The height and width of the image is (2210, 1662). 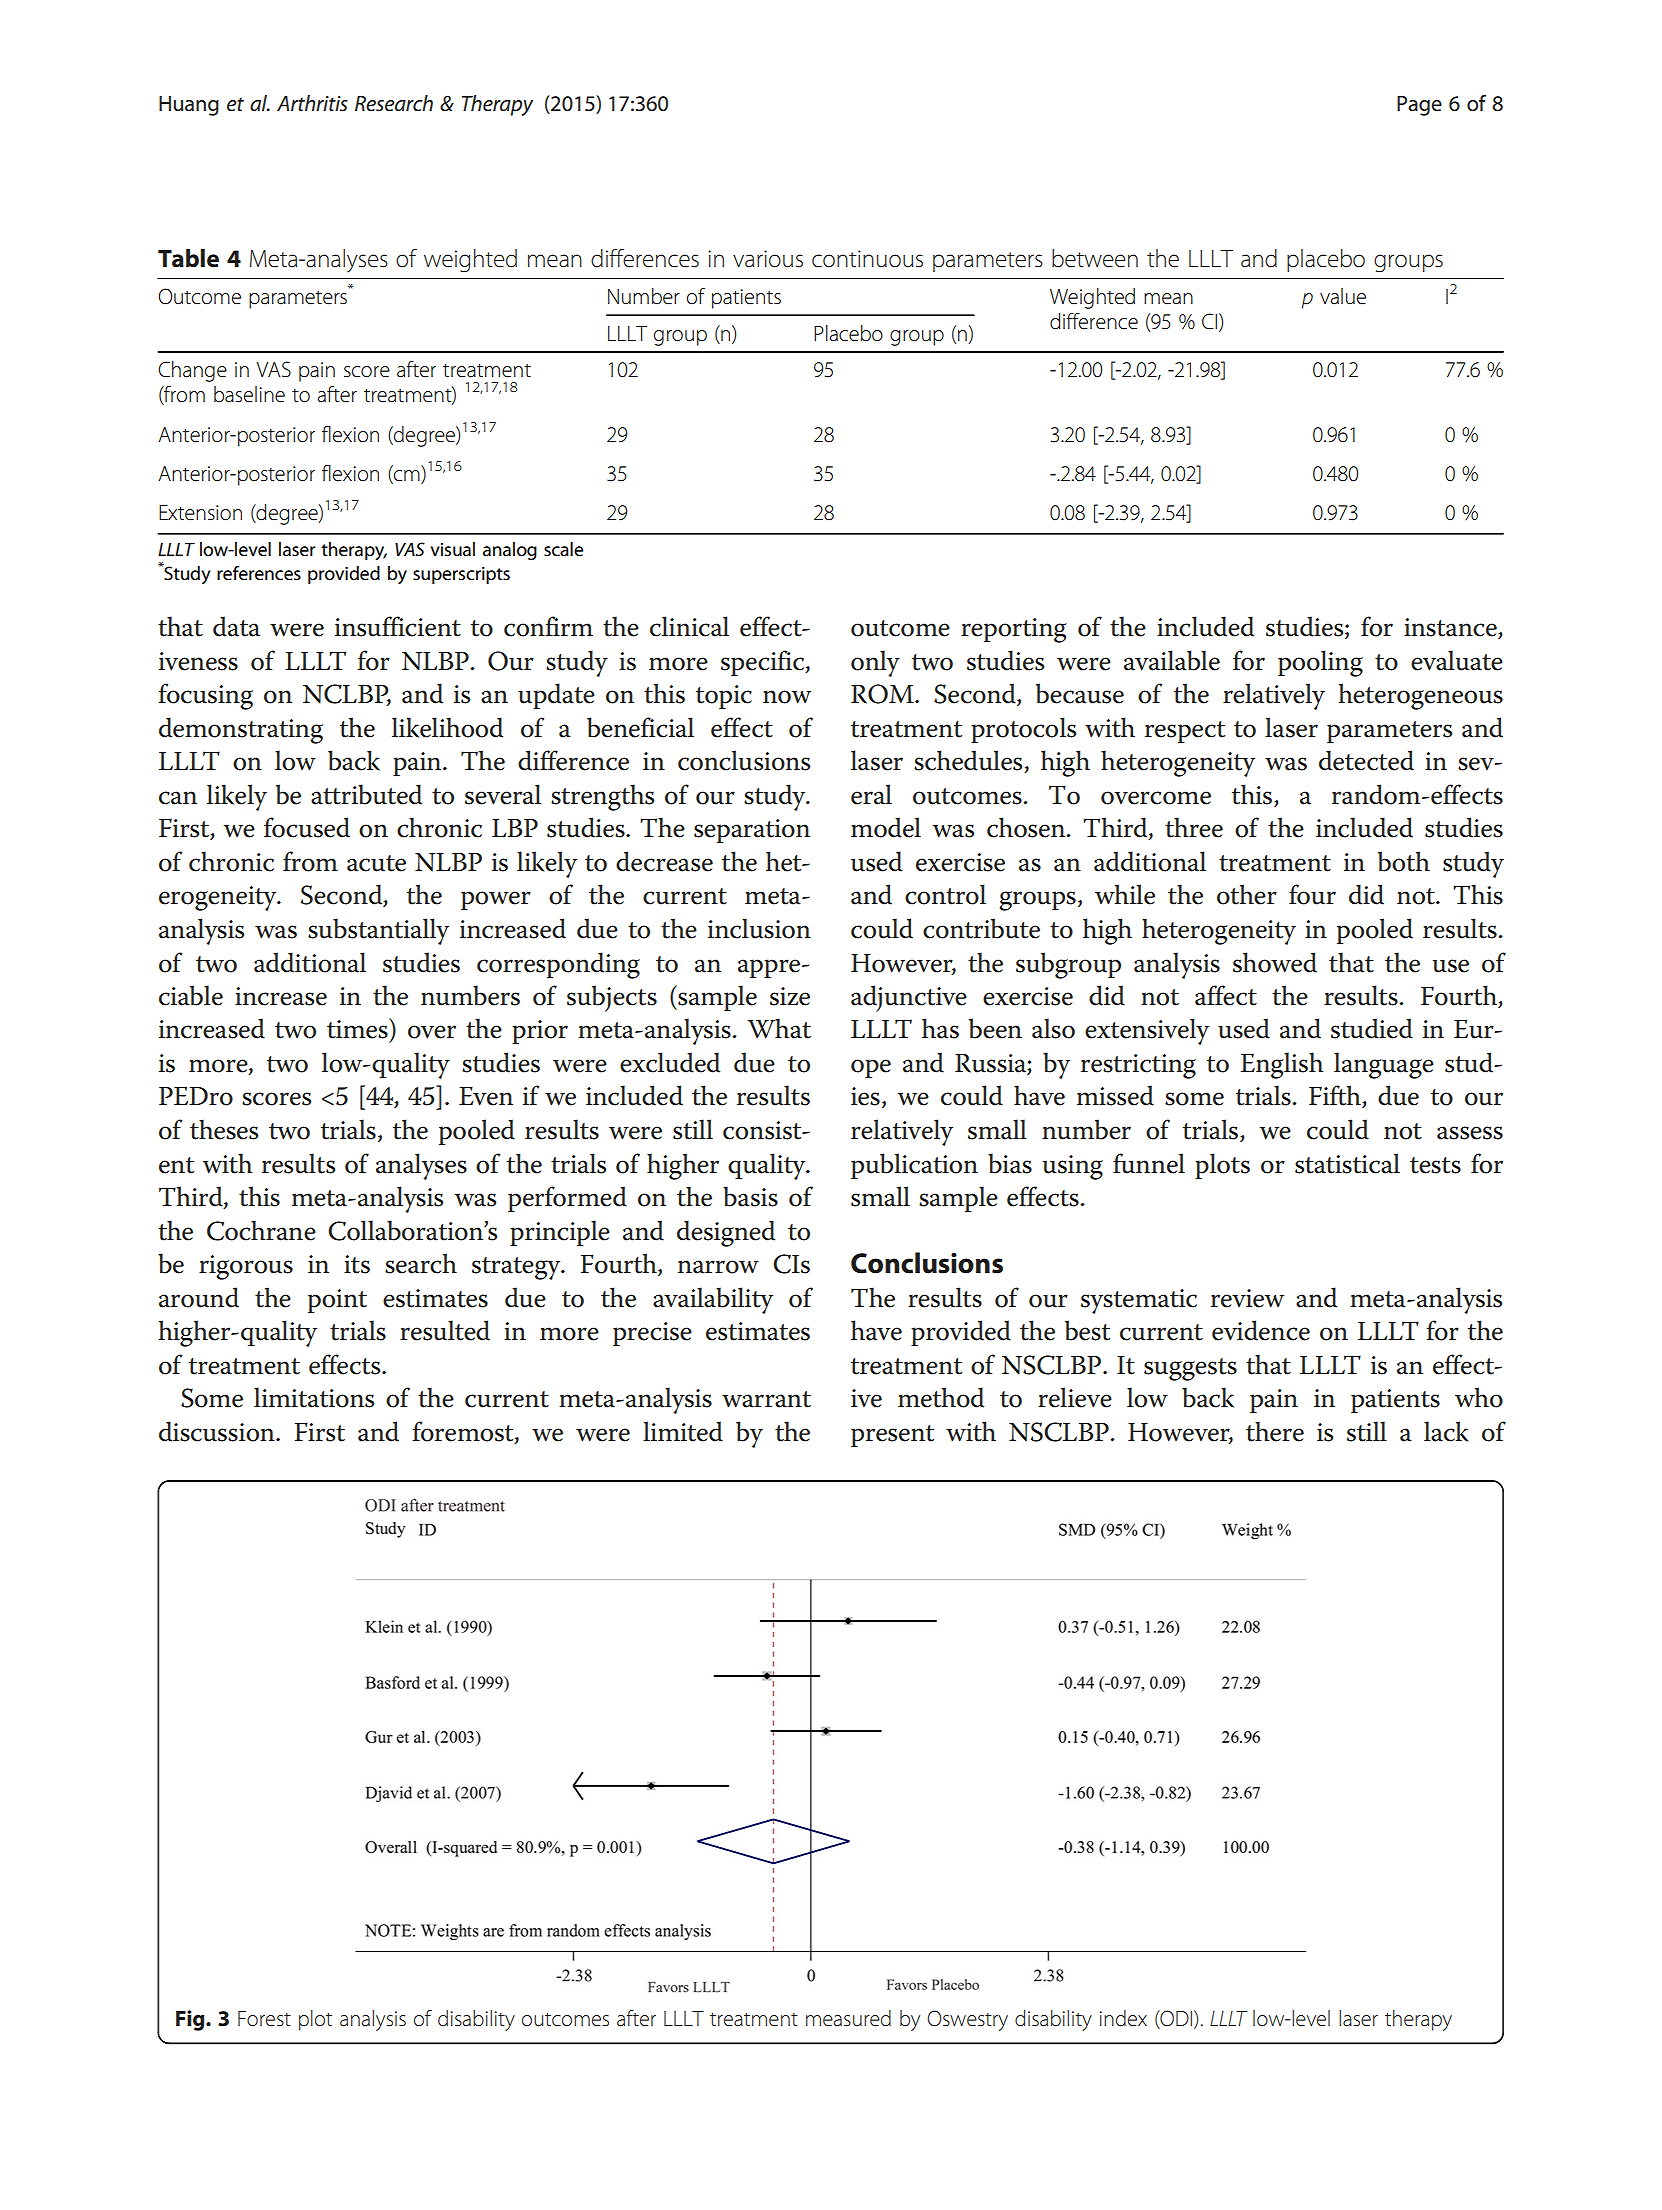 I want to click on pooling, so click(x=1320, y=663).
